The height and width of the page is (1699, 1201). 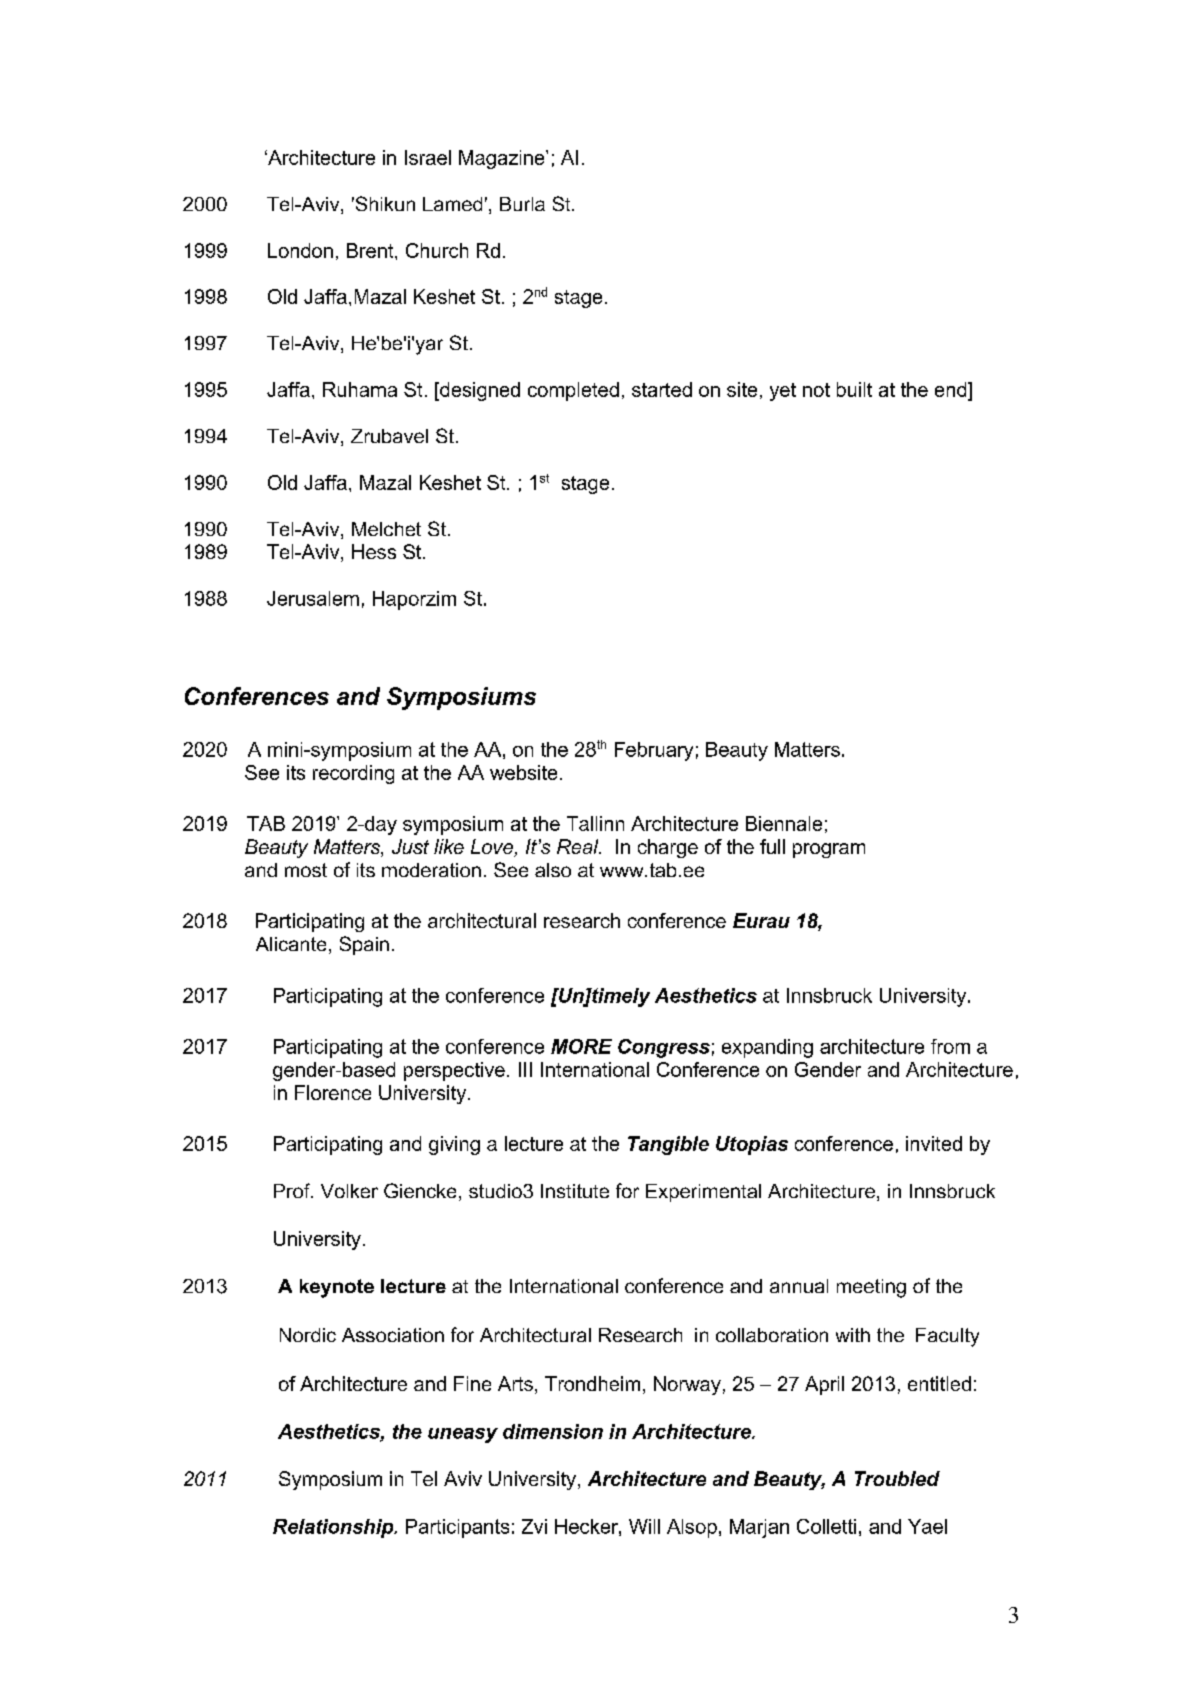 I want to click on Relationship, so click(x=334, y=1528).
